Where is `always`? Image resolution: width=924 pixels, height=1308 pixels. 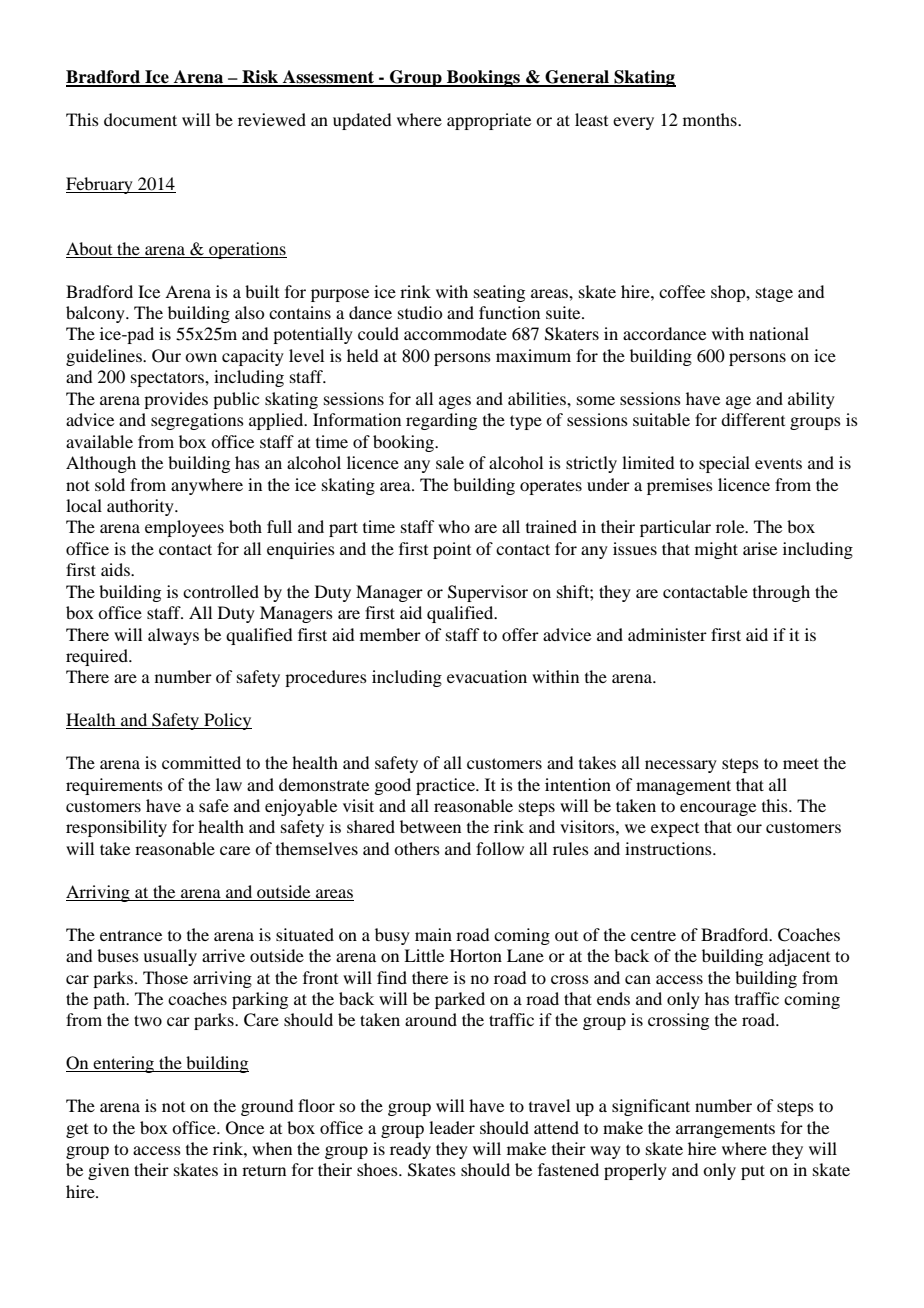 always is located at coordinates (173, 636).
